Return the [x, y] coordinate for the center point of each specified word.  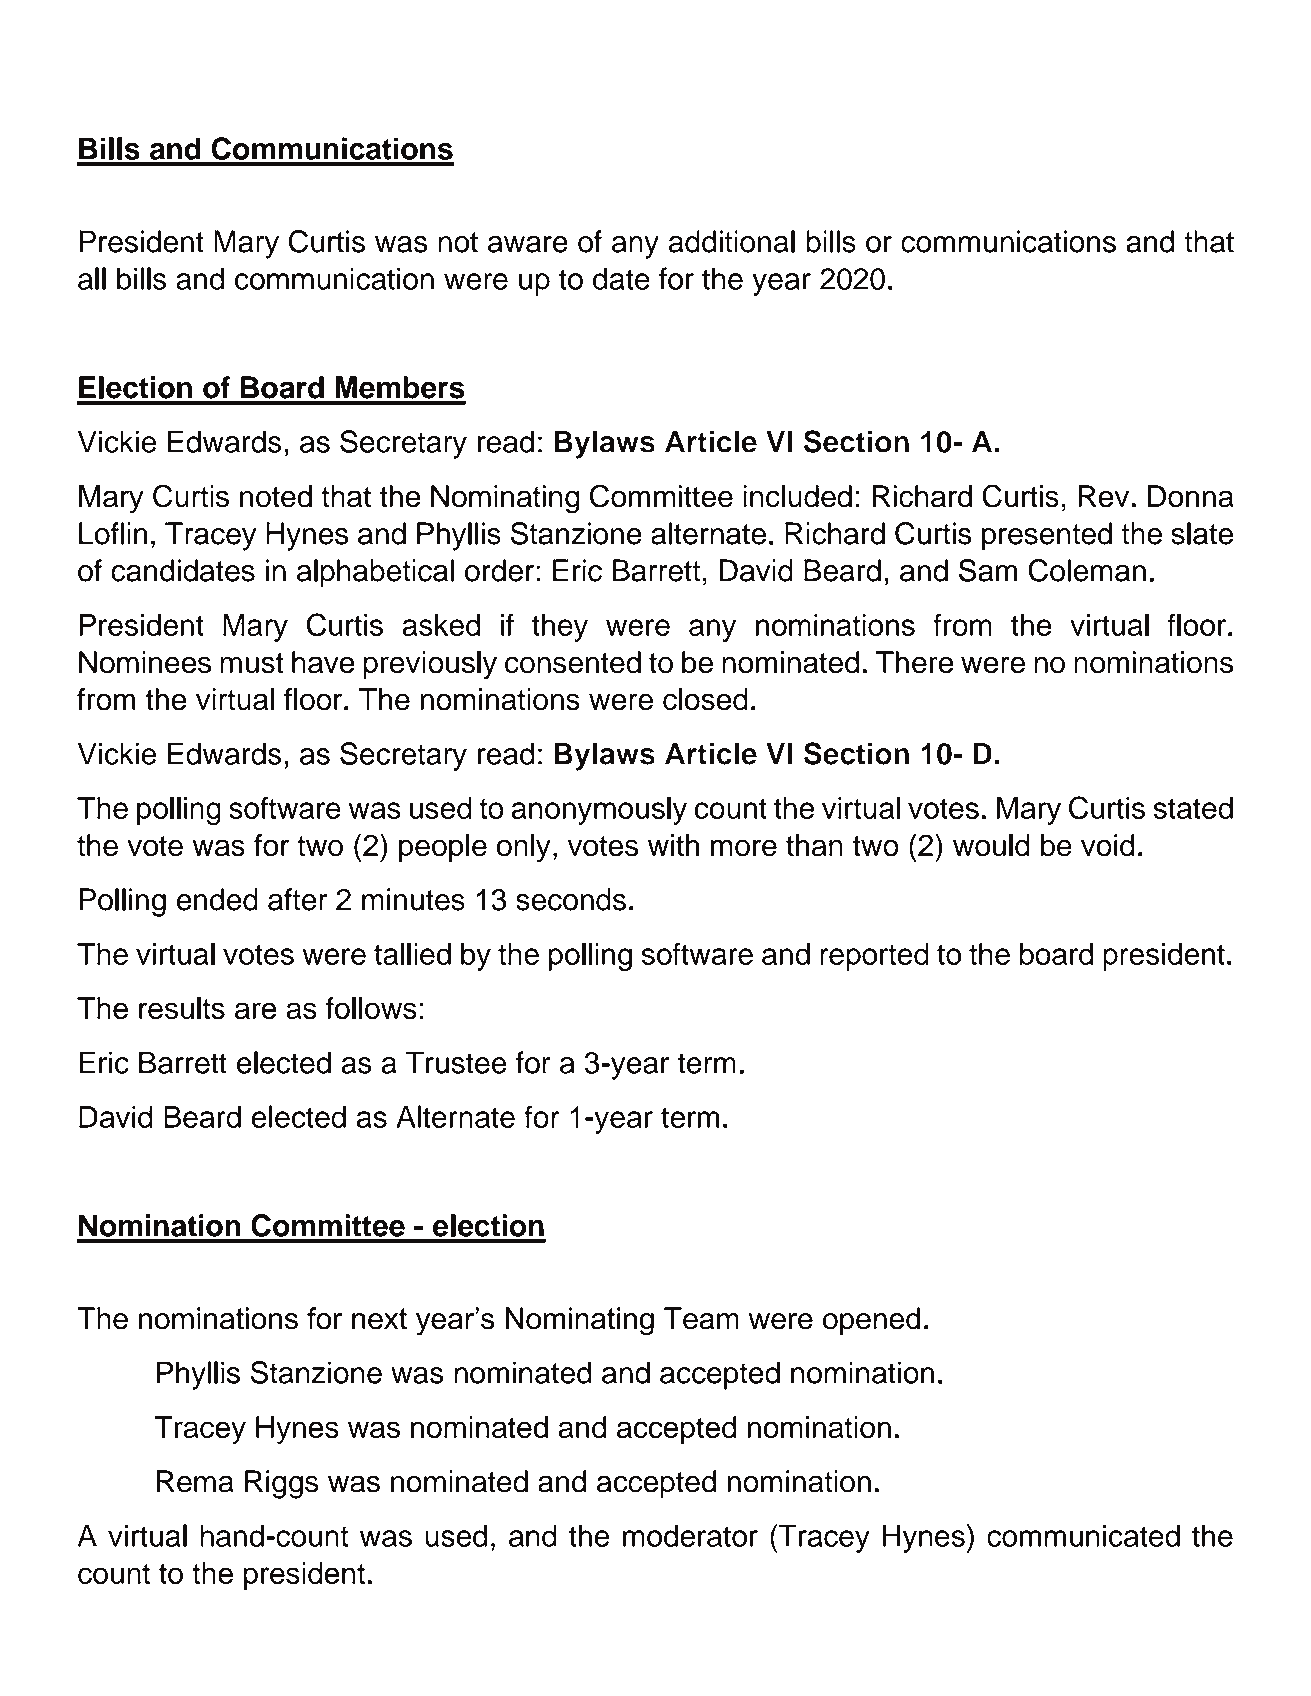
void [1107, 845]
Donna [1191, 496]
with [673, 845]
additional [731, 241]
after [297, 899]
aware [528, 244]
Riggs [282, 1484]
